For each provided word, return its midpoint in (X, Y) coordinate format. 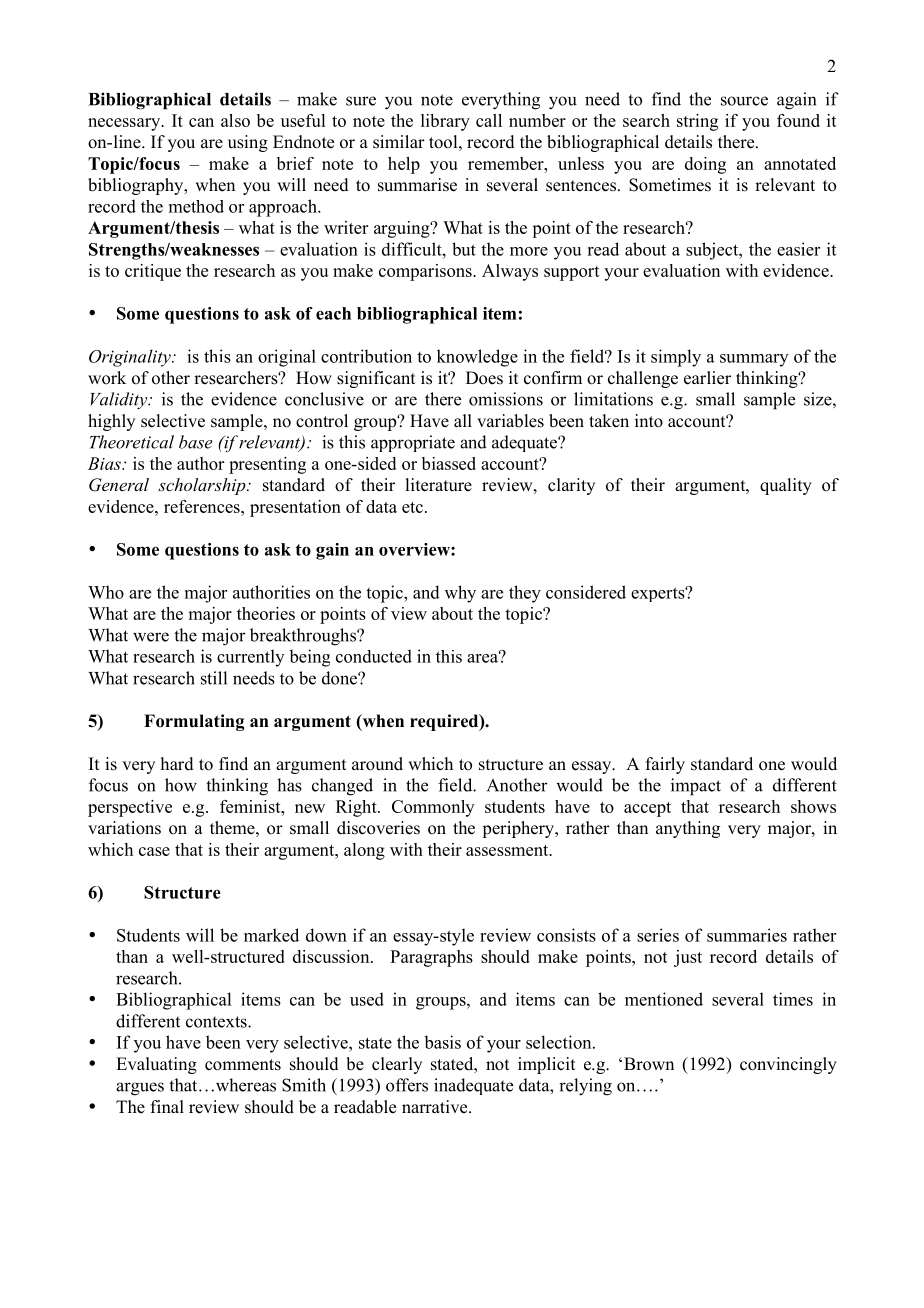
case (154, 851)
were (151, 637)
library (445, 122)
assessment (508, 850)
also (235, 120)
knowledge (477, 358)
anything (688, 829)
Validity (120, 400)
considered (586, 592)
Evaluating (156, 1065)
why (460, 594)
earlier (707, 378)
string (697, 122)
